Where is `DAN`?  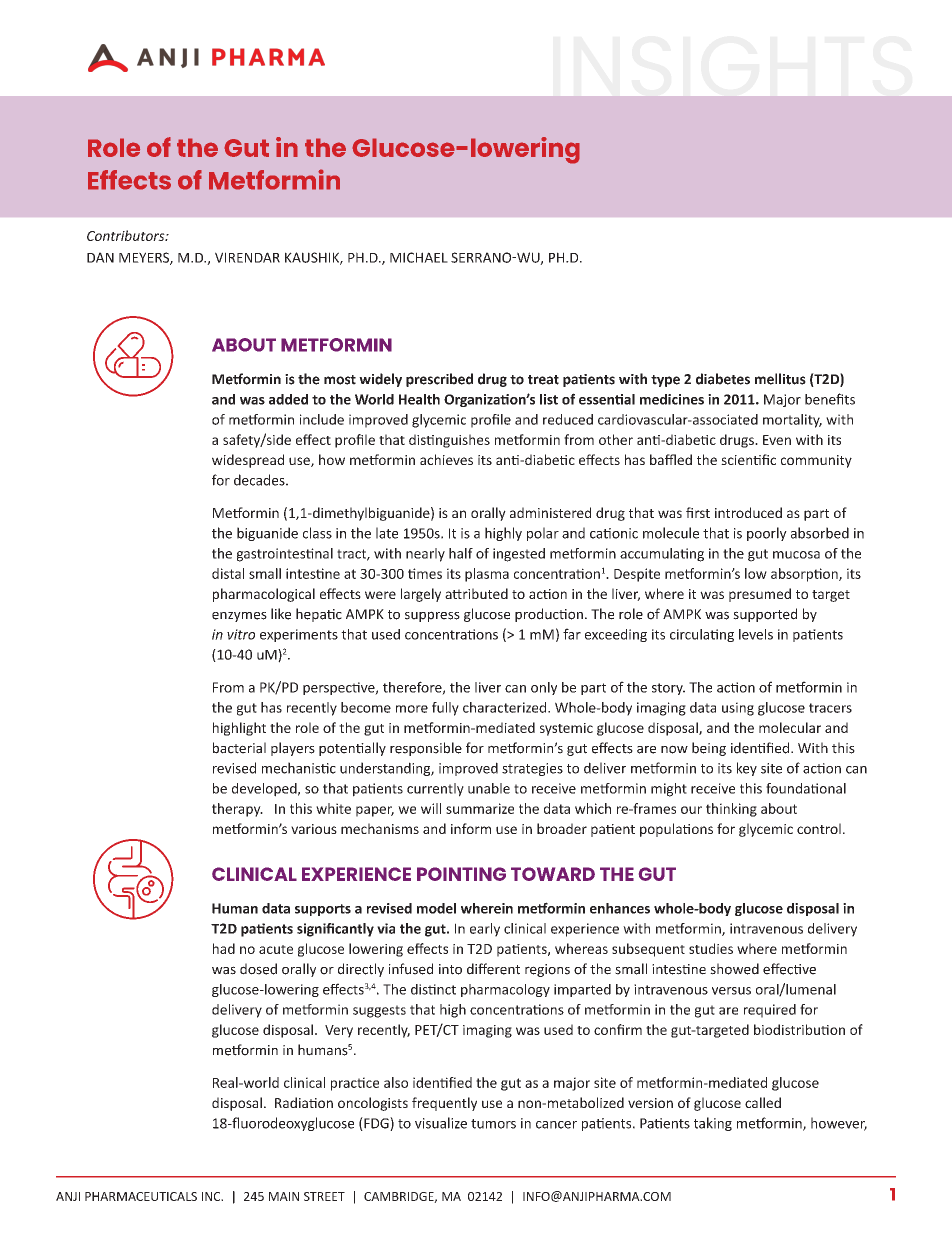
DAN is located at coordinates (100, 257).
